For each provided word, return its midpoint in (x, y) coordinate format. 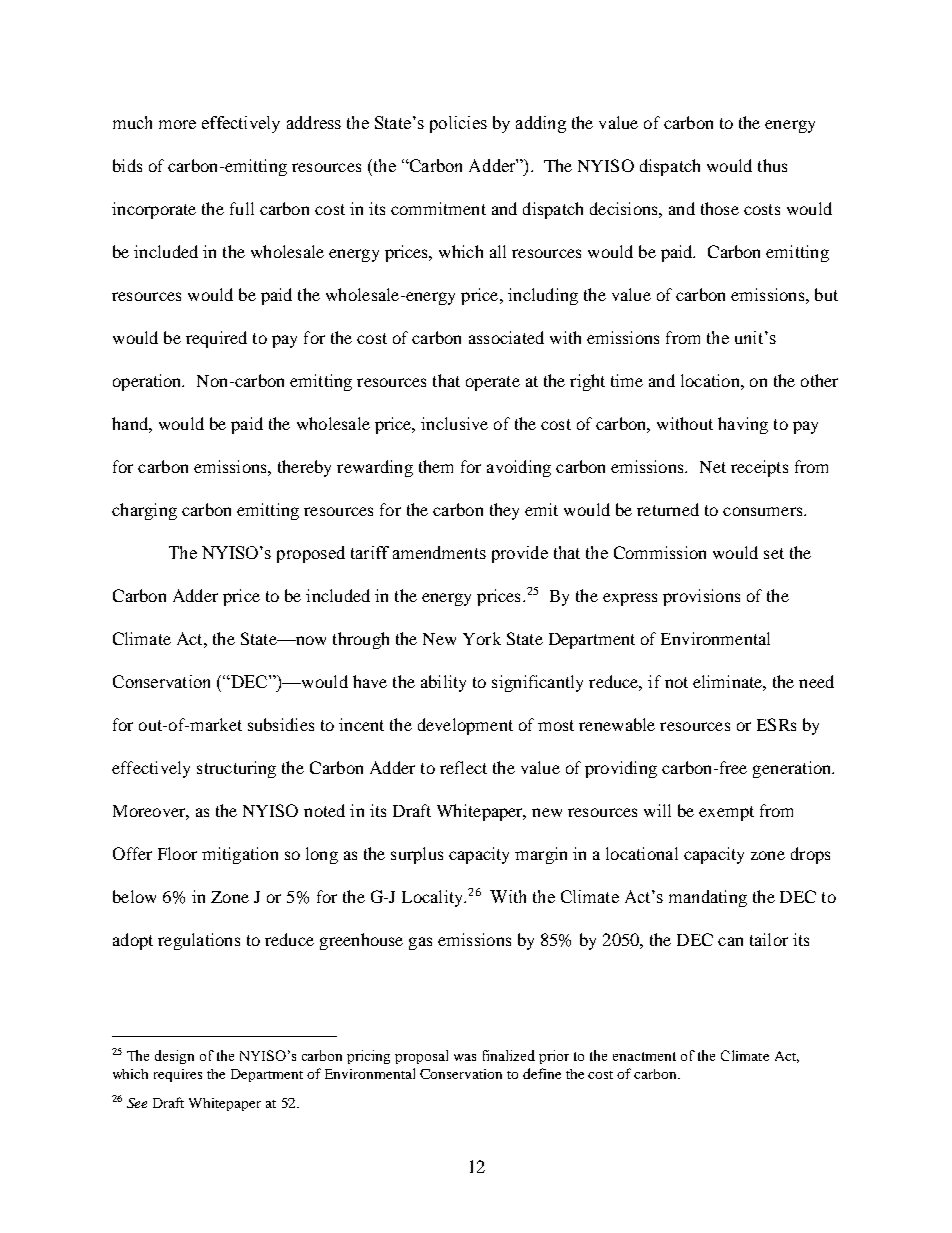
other (819, 380)
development (465, 726)
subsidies (281, 724)
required (216, 339)
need (816, 681)
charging (144, 511)
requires (178, 1075)
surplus (417, 855)
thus (772, 165)
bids (127, 165)
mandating (708, 898)
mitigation (240, 855)
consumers (764, 511)
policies (458, 124)
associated (506, 337)
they (504, 511)
